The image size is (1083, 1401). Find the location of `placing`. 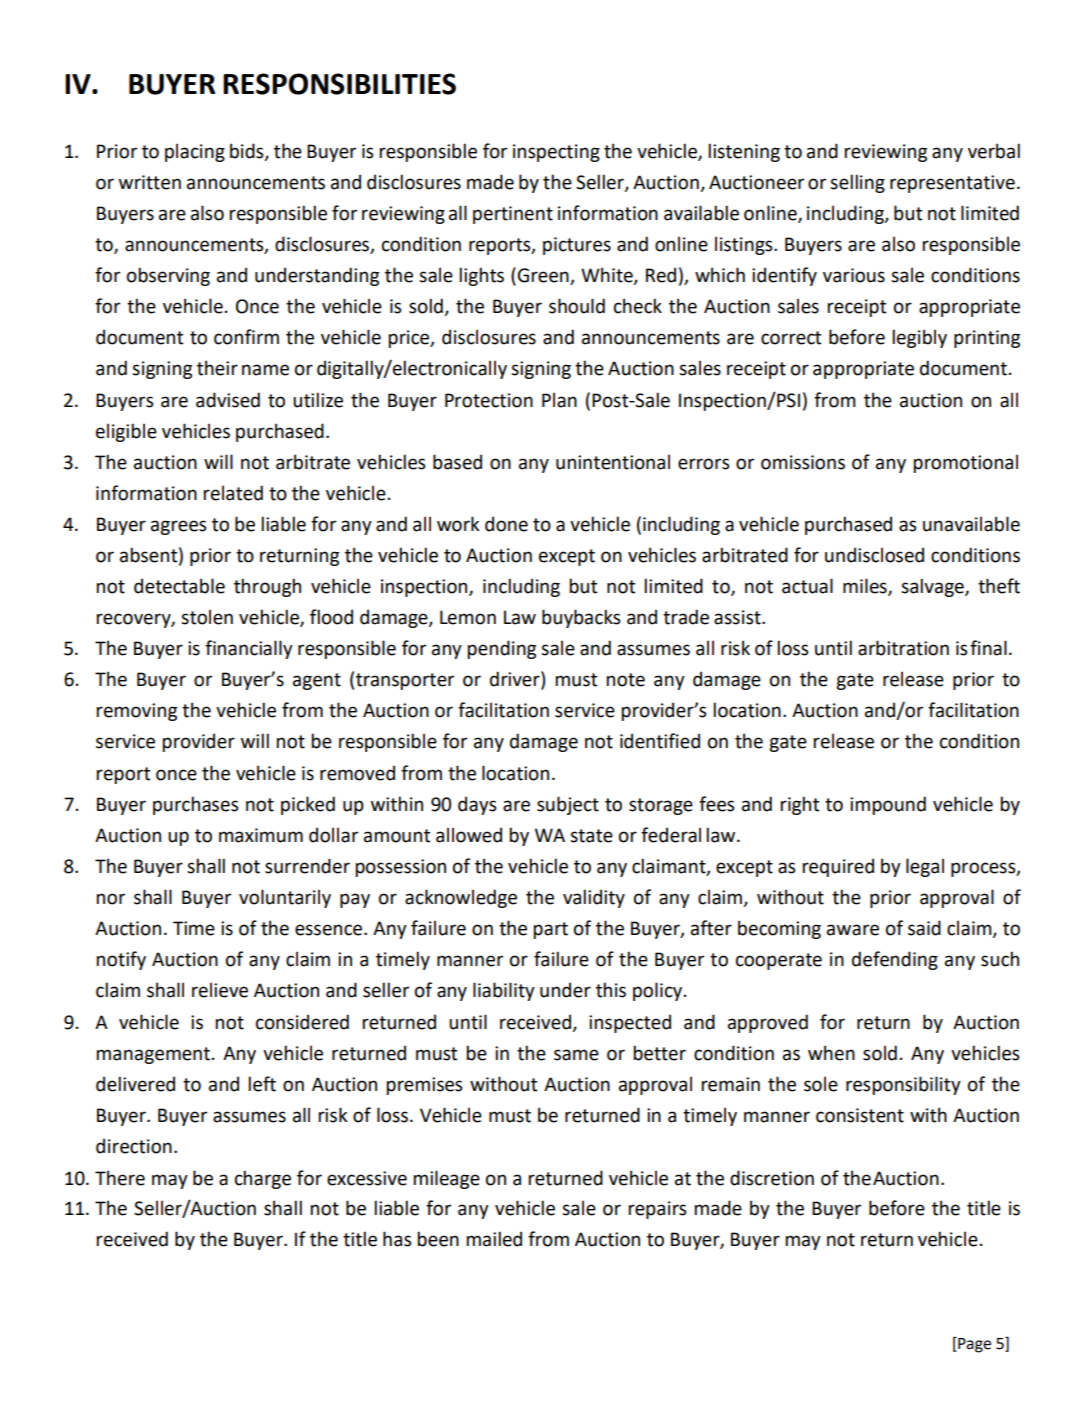

placing is located at coordinates (195, 152).
